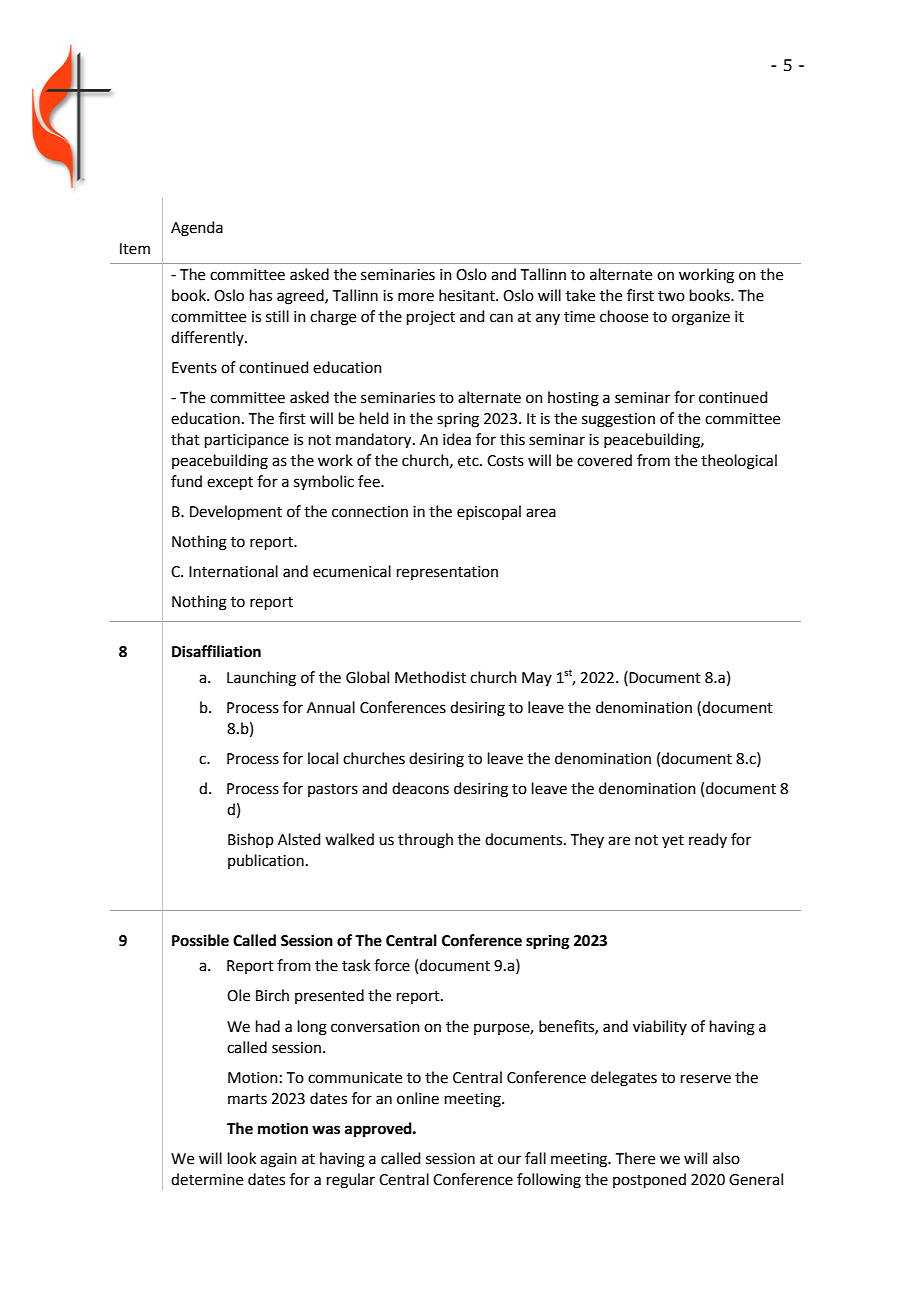  I want to click on Agenda, so click(197, 229).
